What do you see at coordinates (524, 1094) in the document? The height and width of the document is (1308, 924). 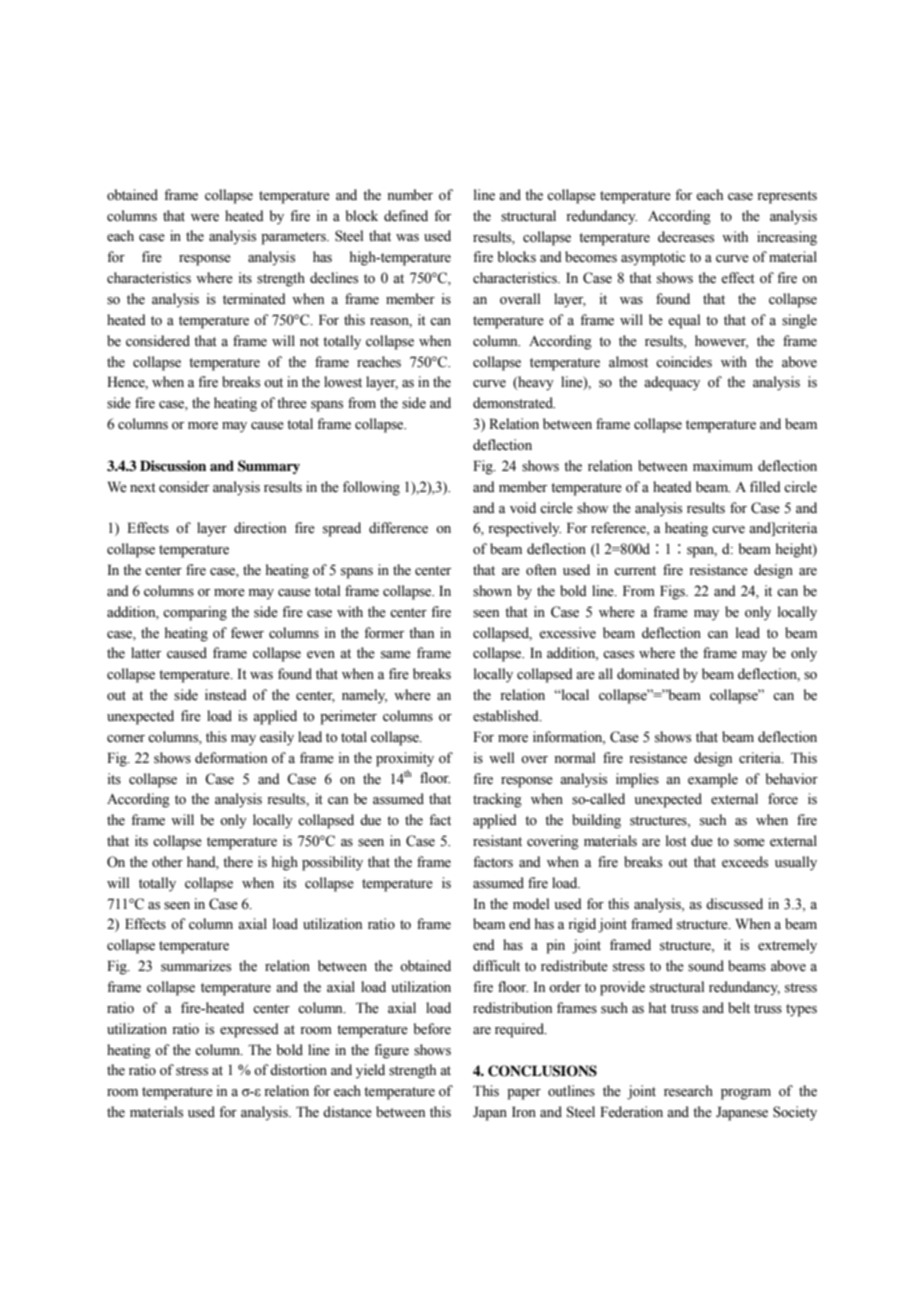 I see `paper` at bounding box center [524, 1094].
